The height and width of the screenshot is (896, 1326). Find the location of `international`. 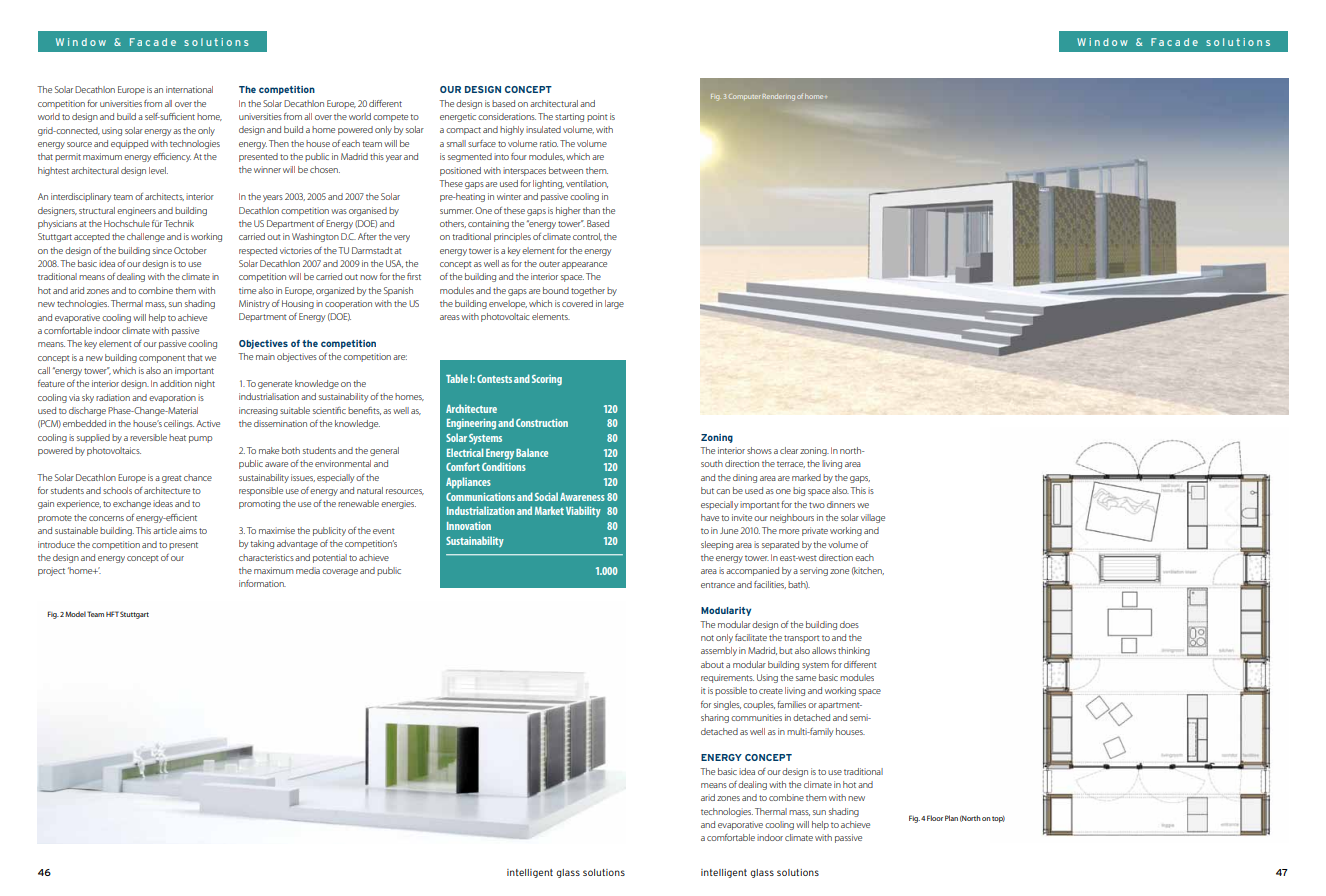

international is located at coordinates (189, 89).
